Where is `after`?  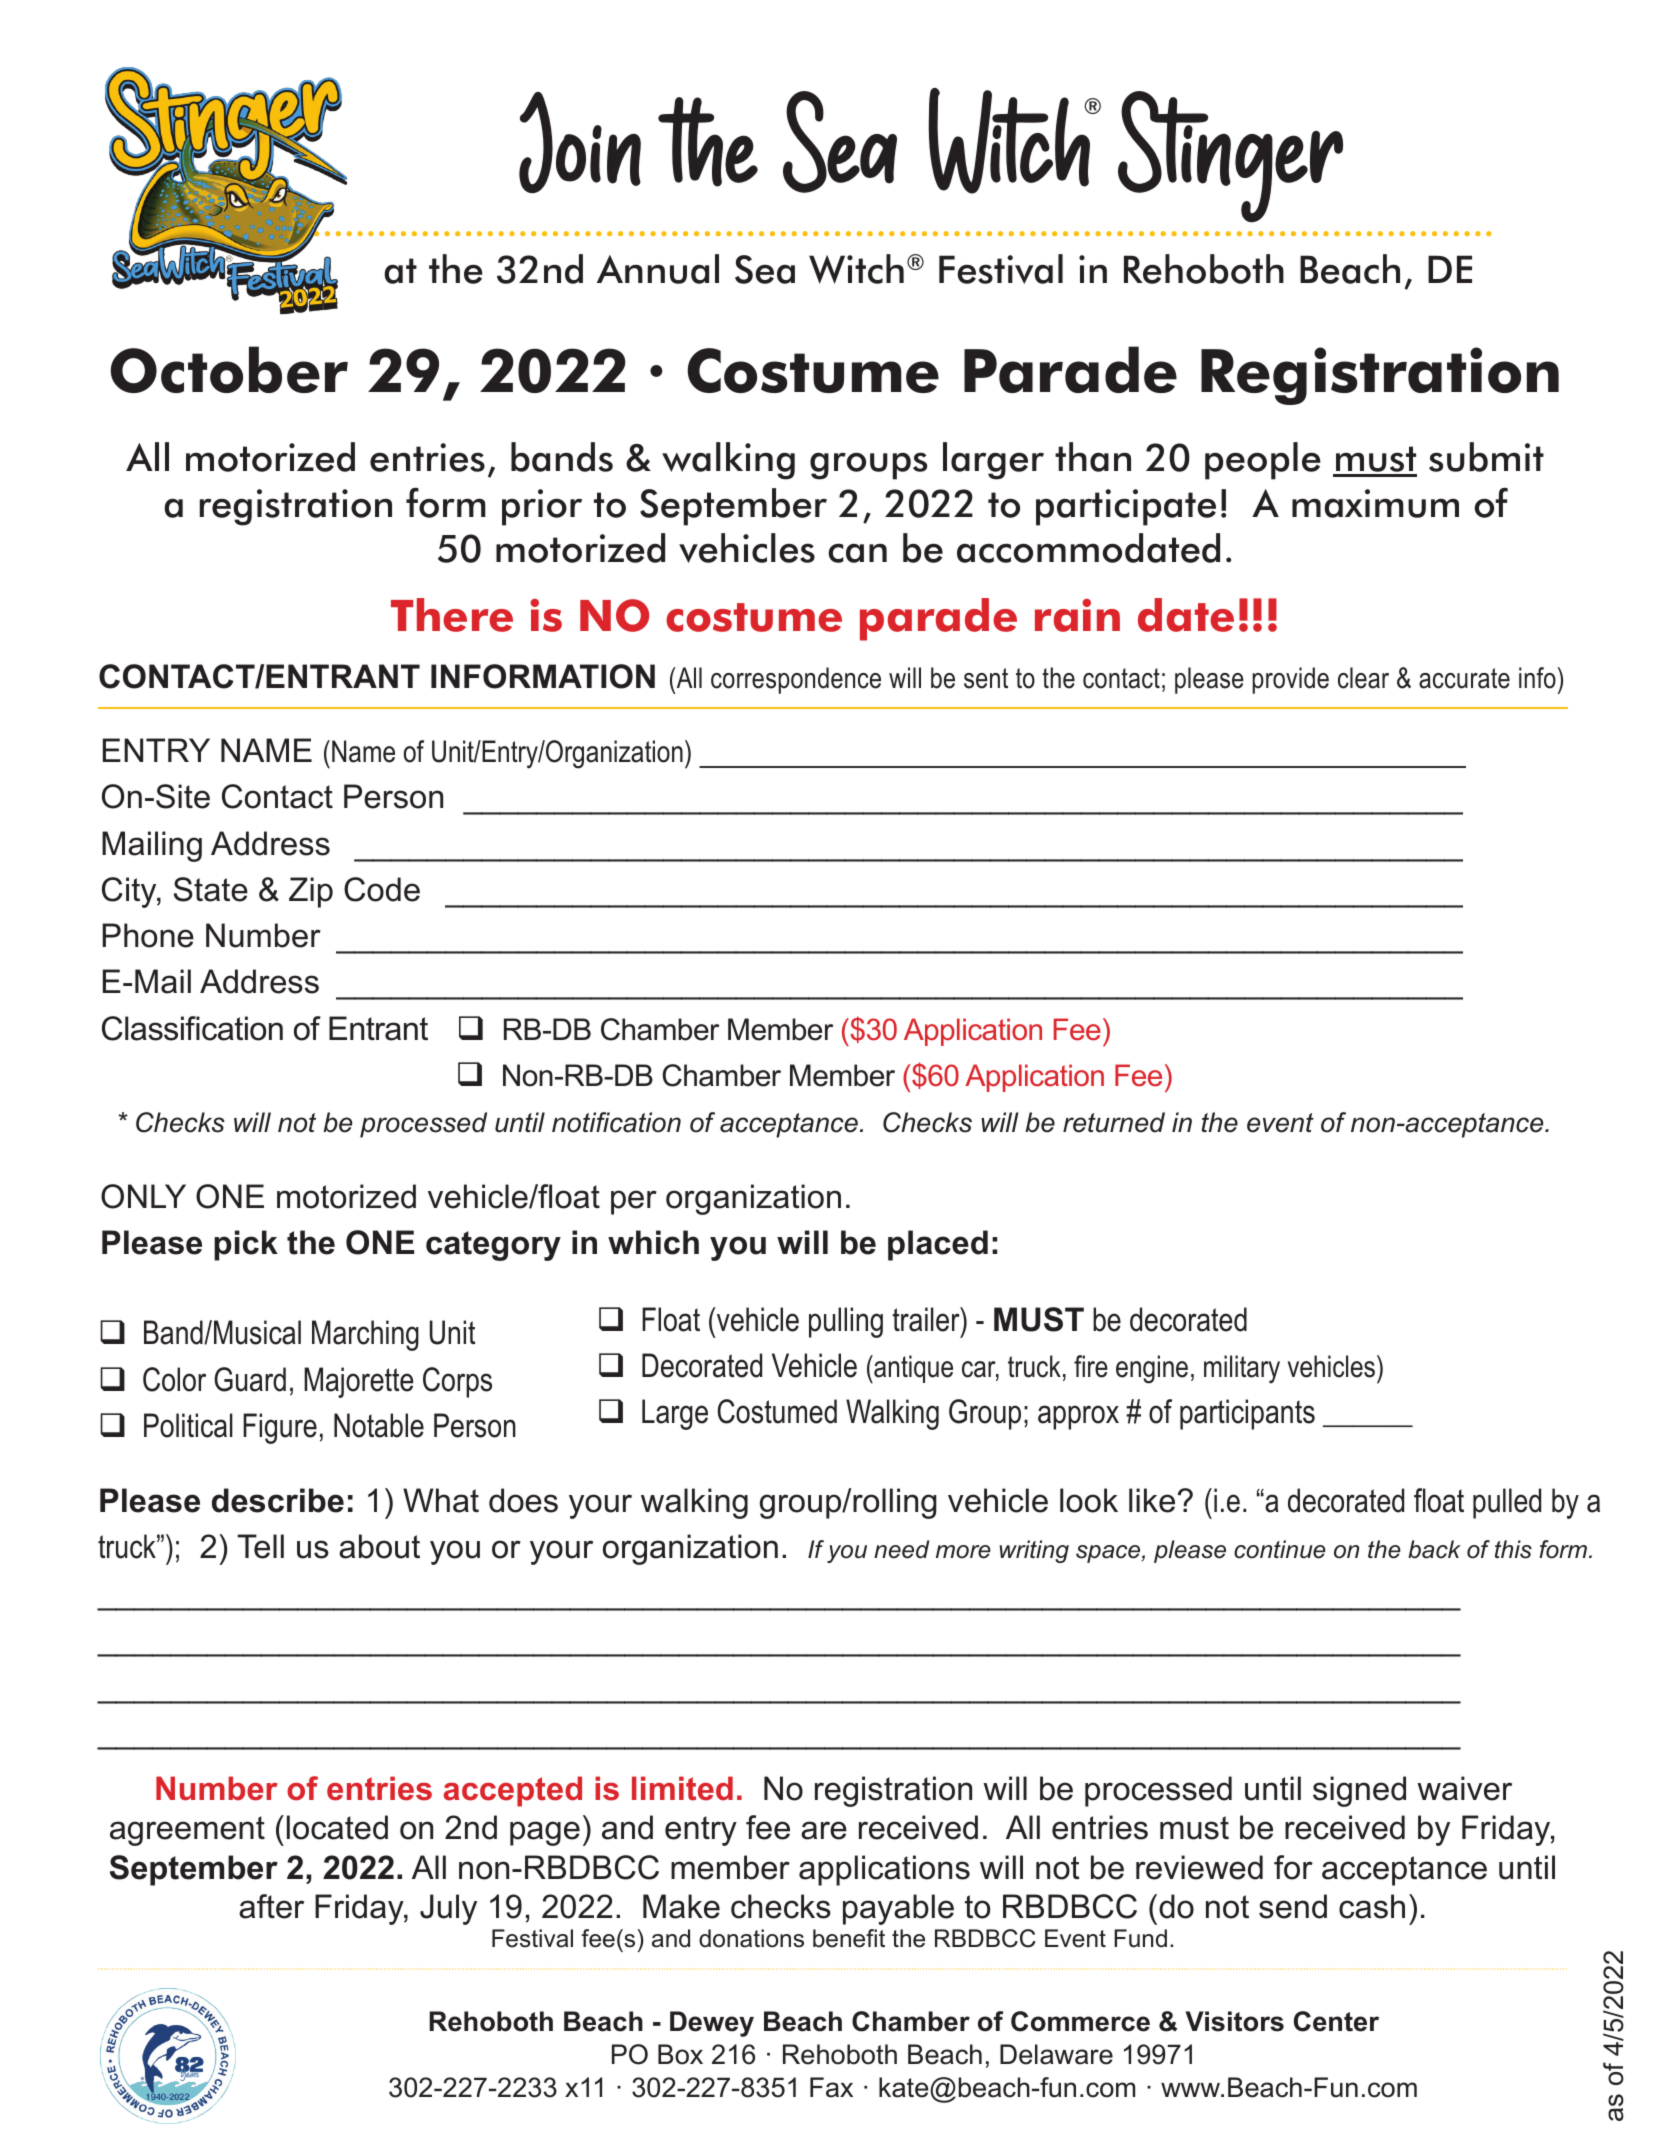 after is located at coordinates (271, 1906).
